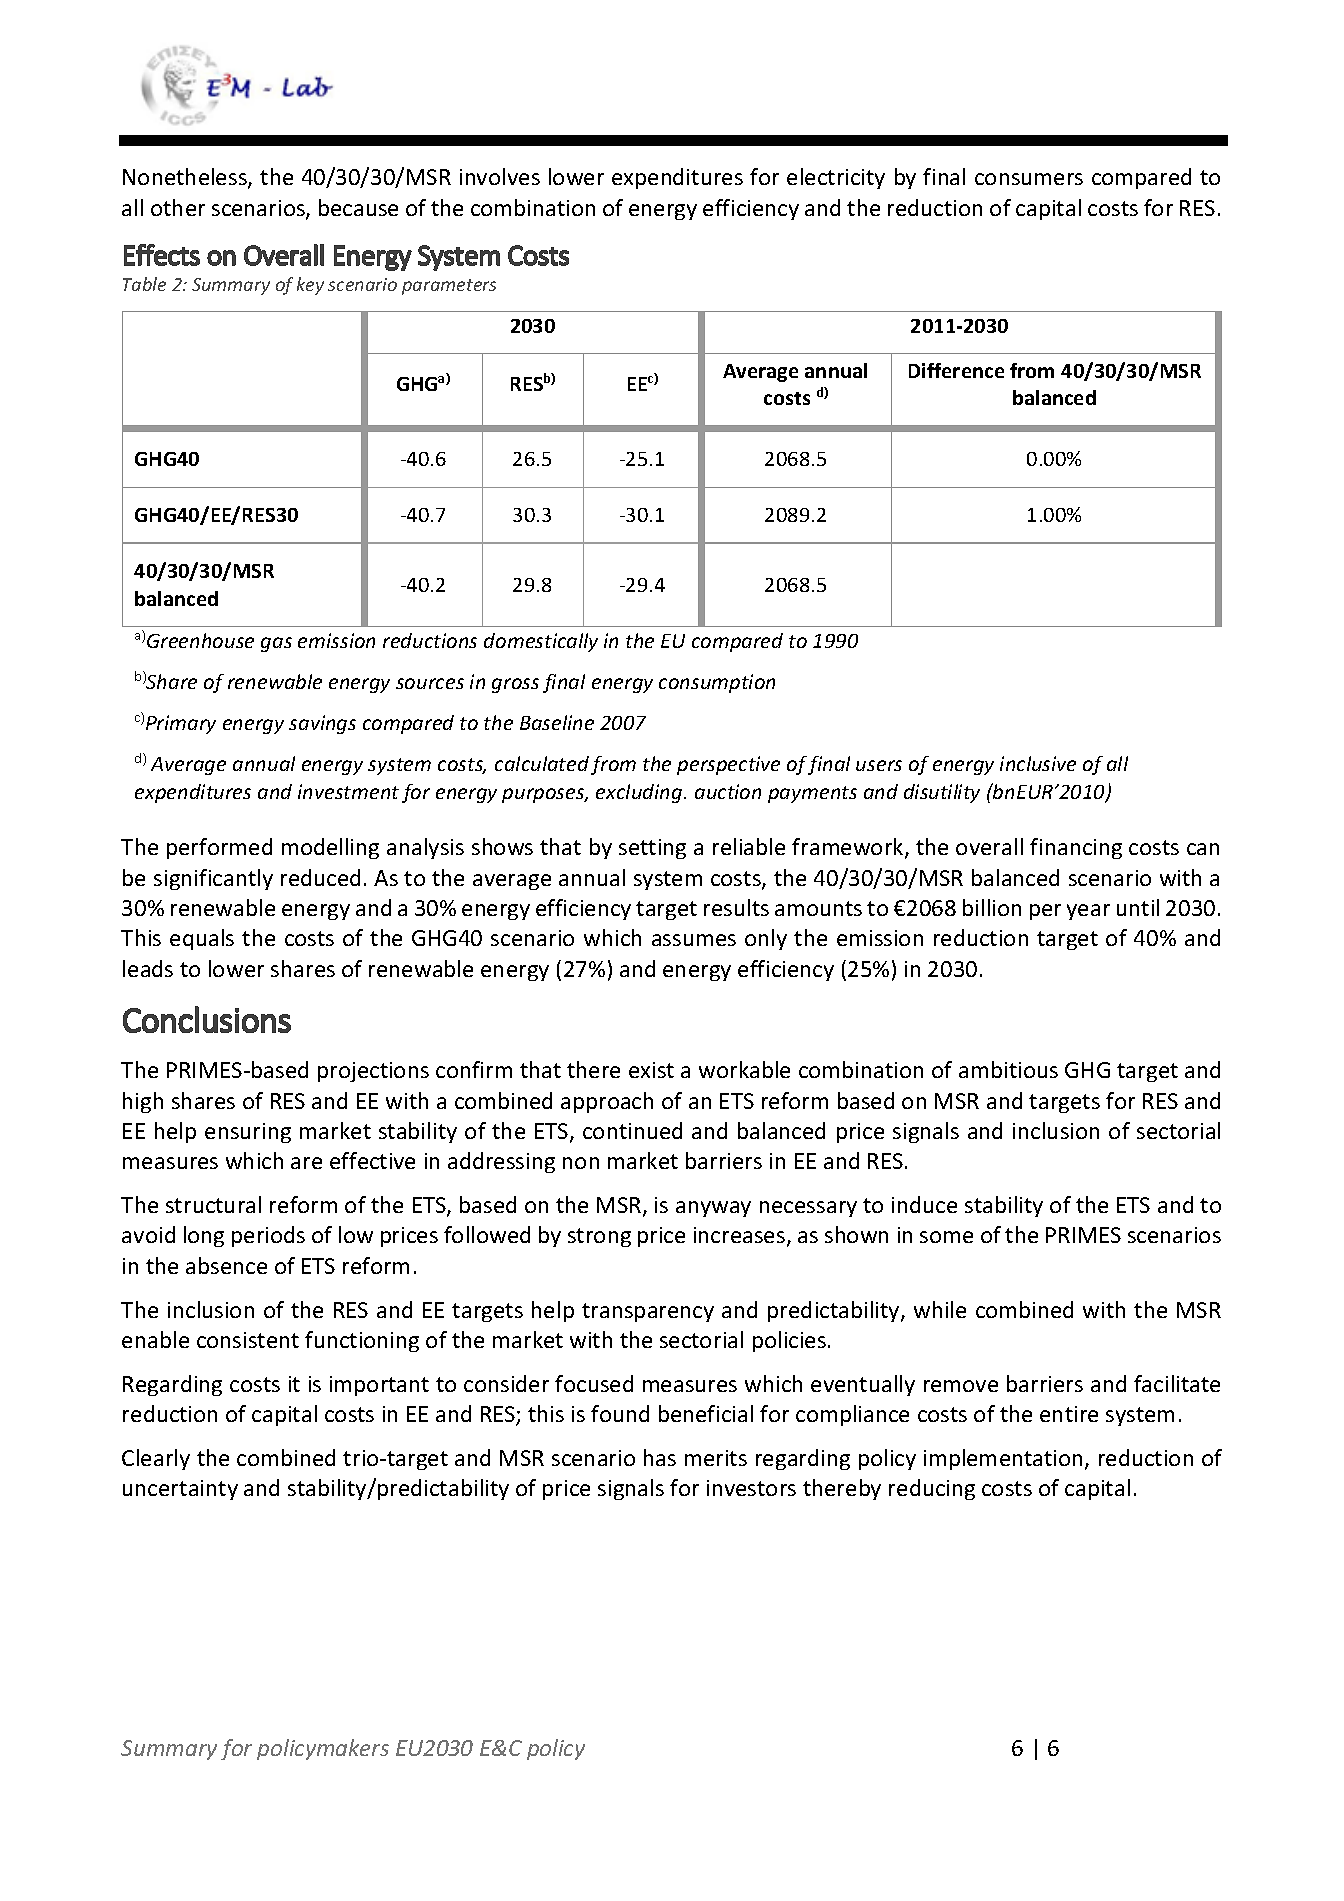 This screenshot has width=1344, height=1901. Describe the element at coordinates (207, 1019) in the screenshot. I see `Conclusions` at that location.
